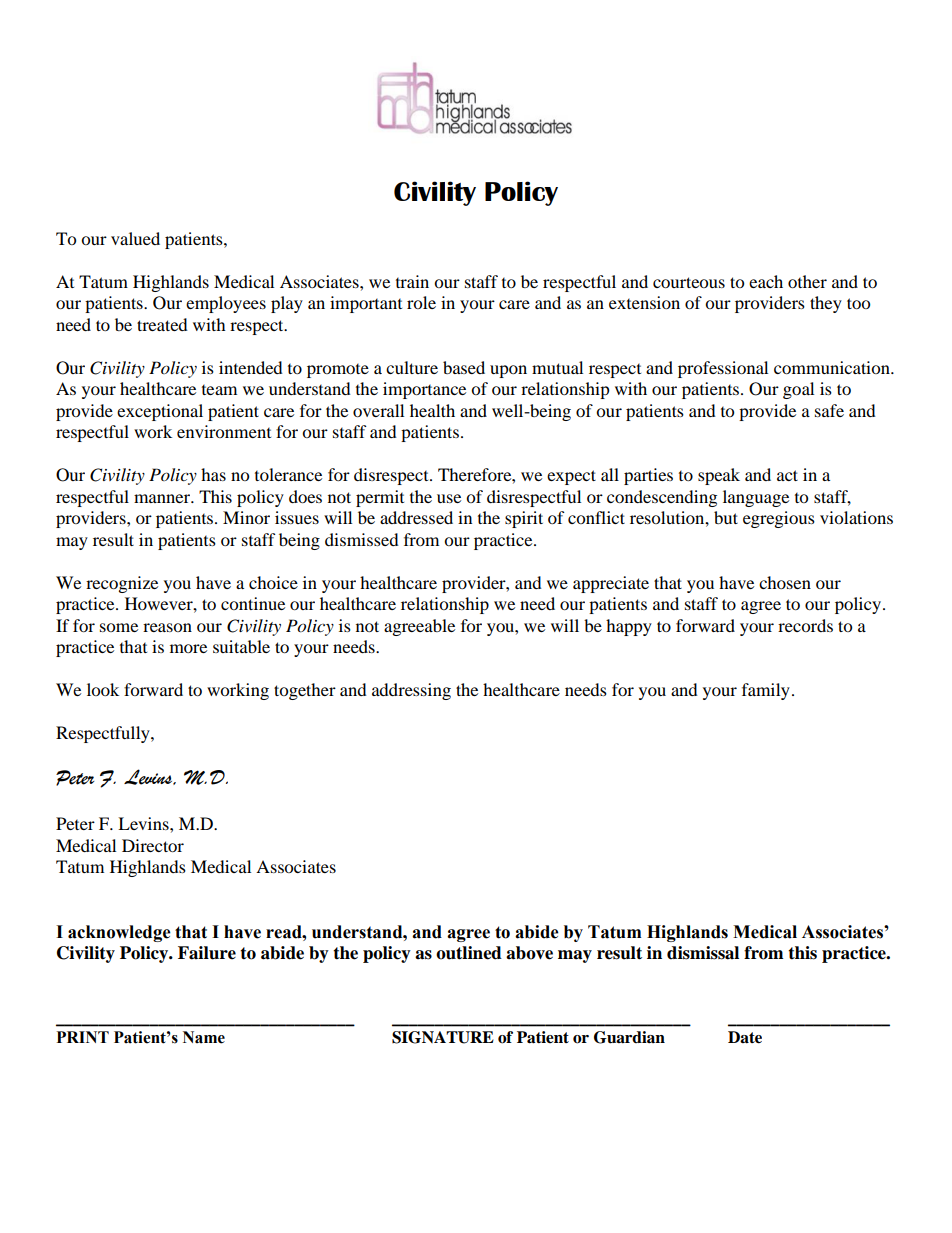  I want to click on outlined, so click(469, 953).
